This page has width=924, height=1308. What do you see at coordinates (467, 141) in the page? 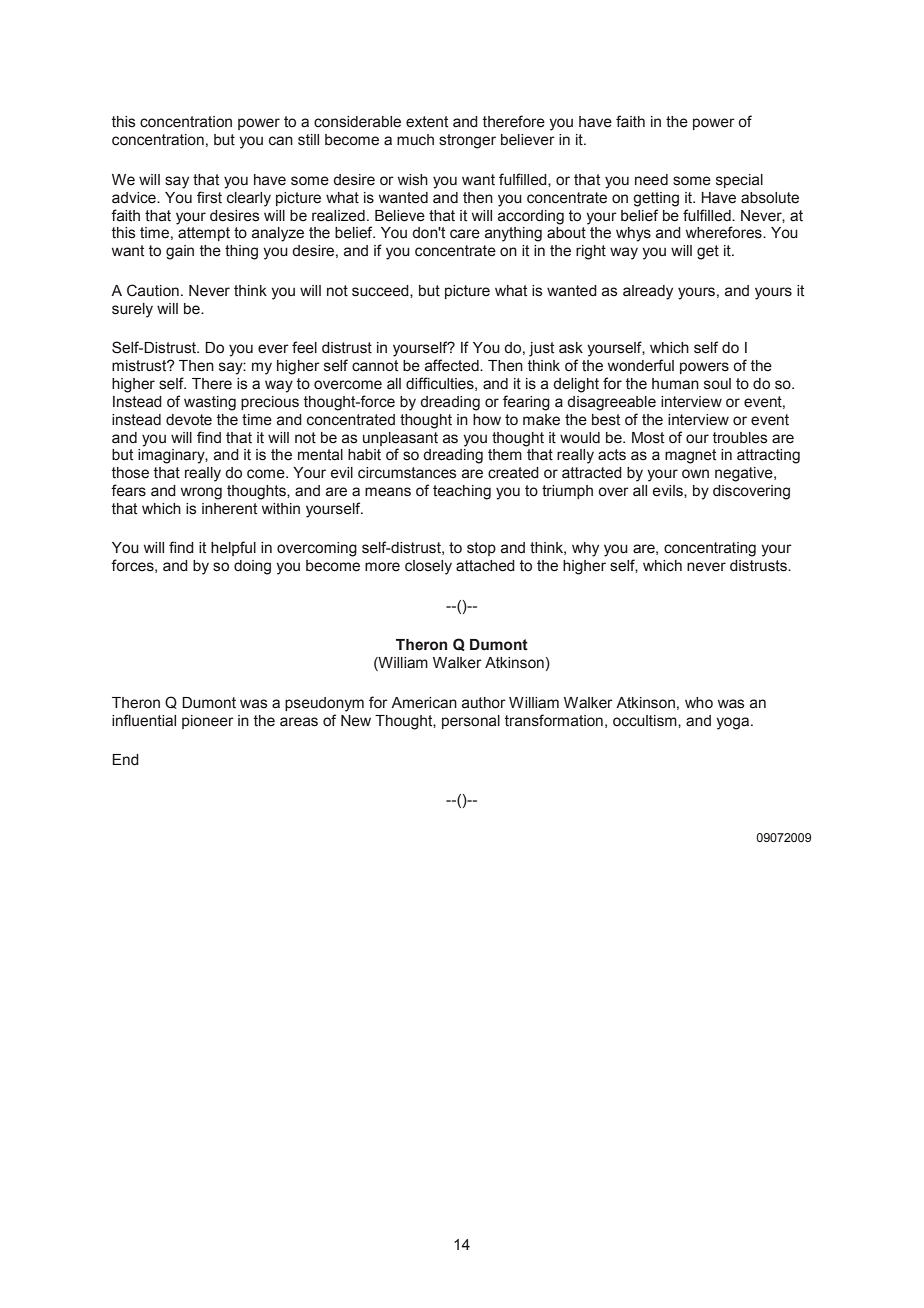
I see `stronger` at bounding box center [467, 141].
